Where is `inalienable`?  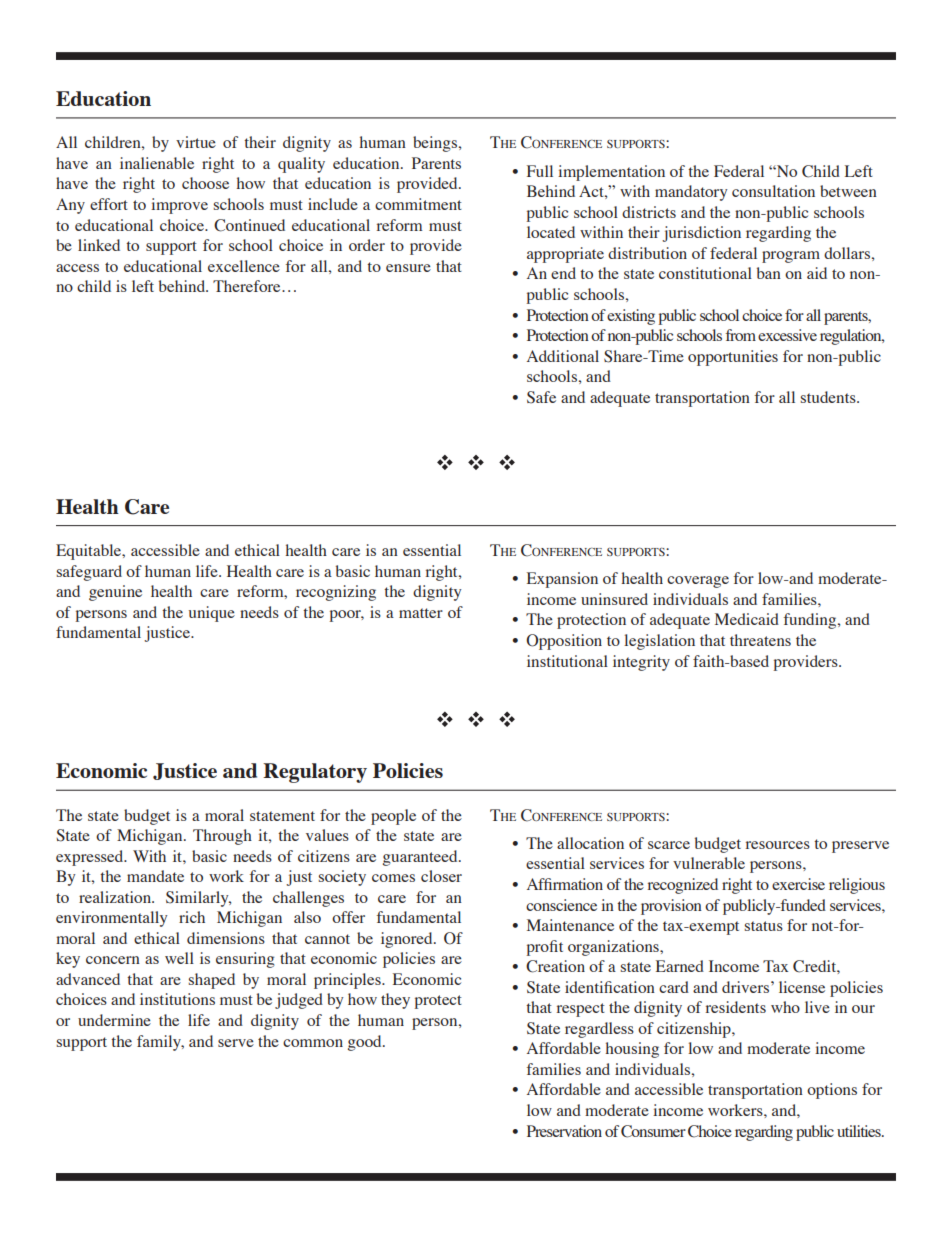 inalienable is located at coordinates (157, 163).
